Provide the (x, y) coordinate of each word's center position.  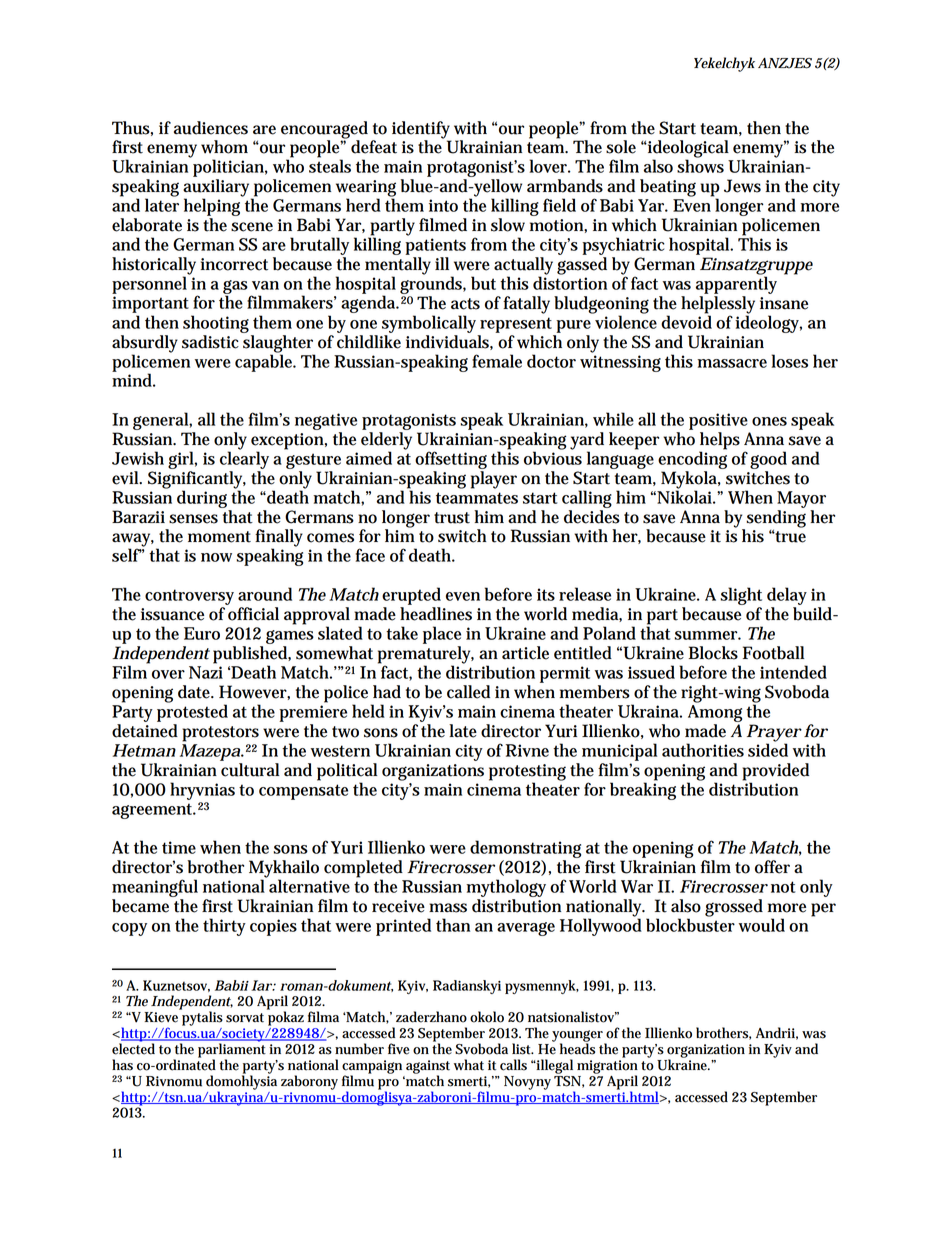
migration (607, 1068)
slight (741, 597)
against (428, 1068)
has (122, 1065)
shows (700, 165)
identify (421, 131)
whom (224, 147)
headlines (436, 614)
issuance (172, 614)
